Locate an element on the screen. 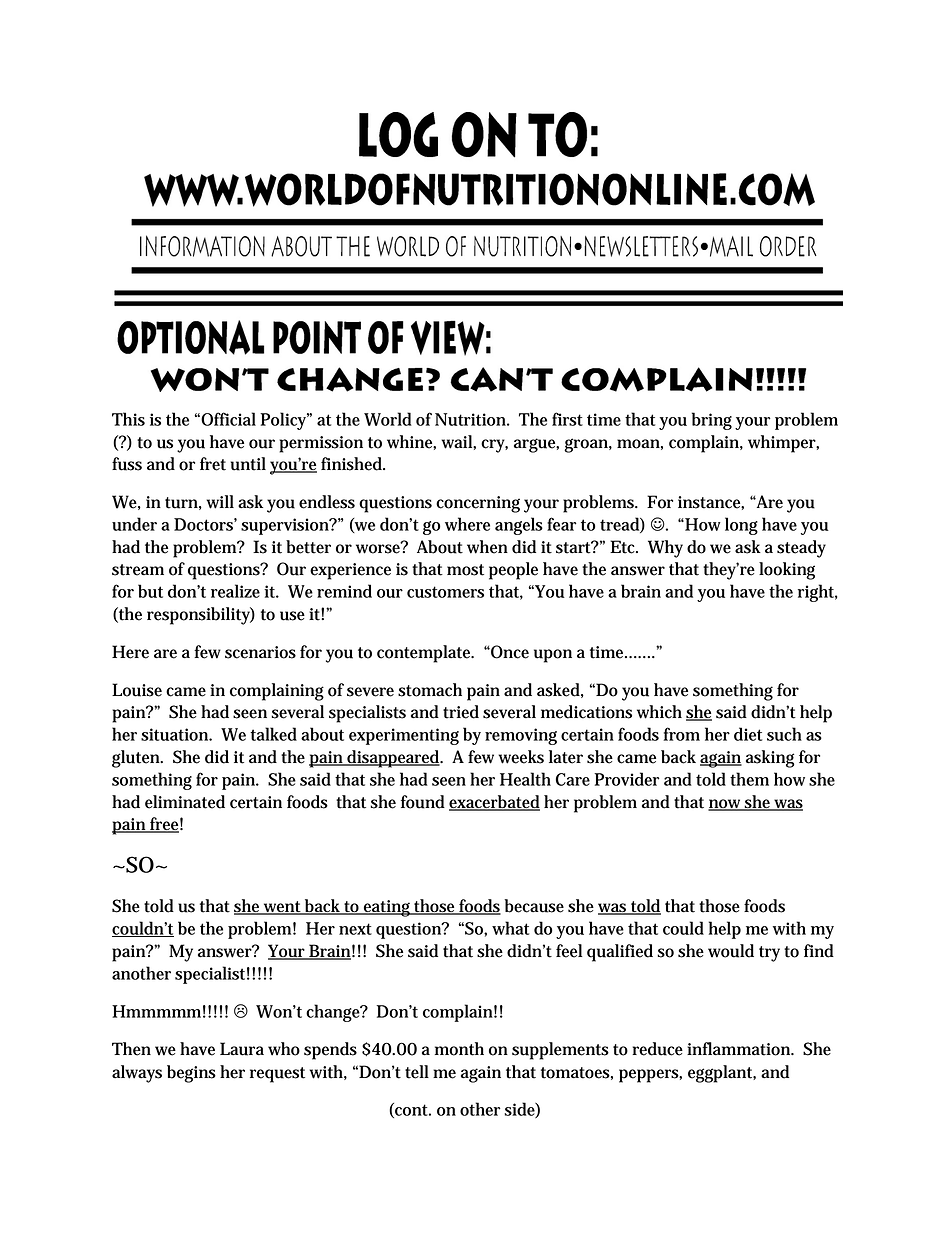  which is located at coordinates (659, 712).
